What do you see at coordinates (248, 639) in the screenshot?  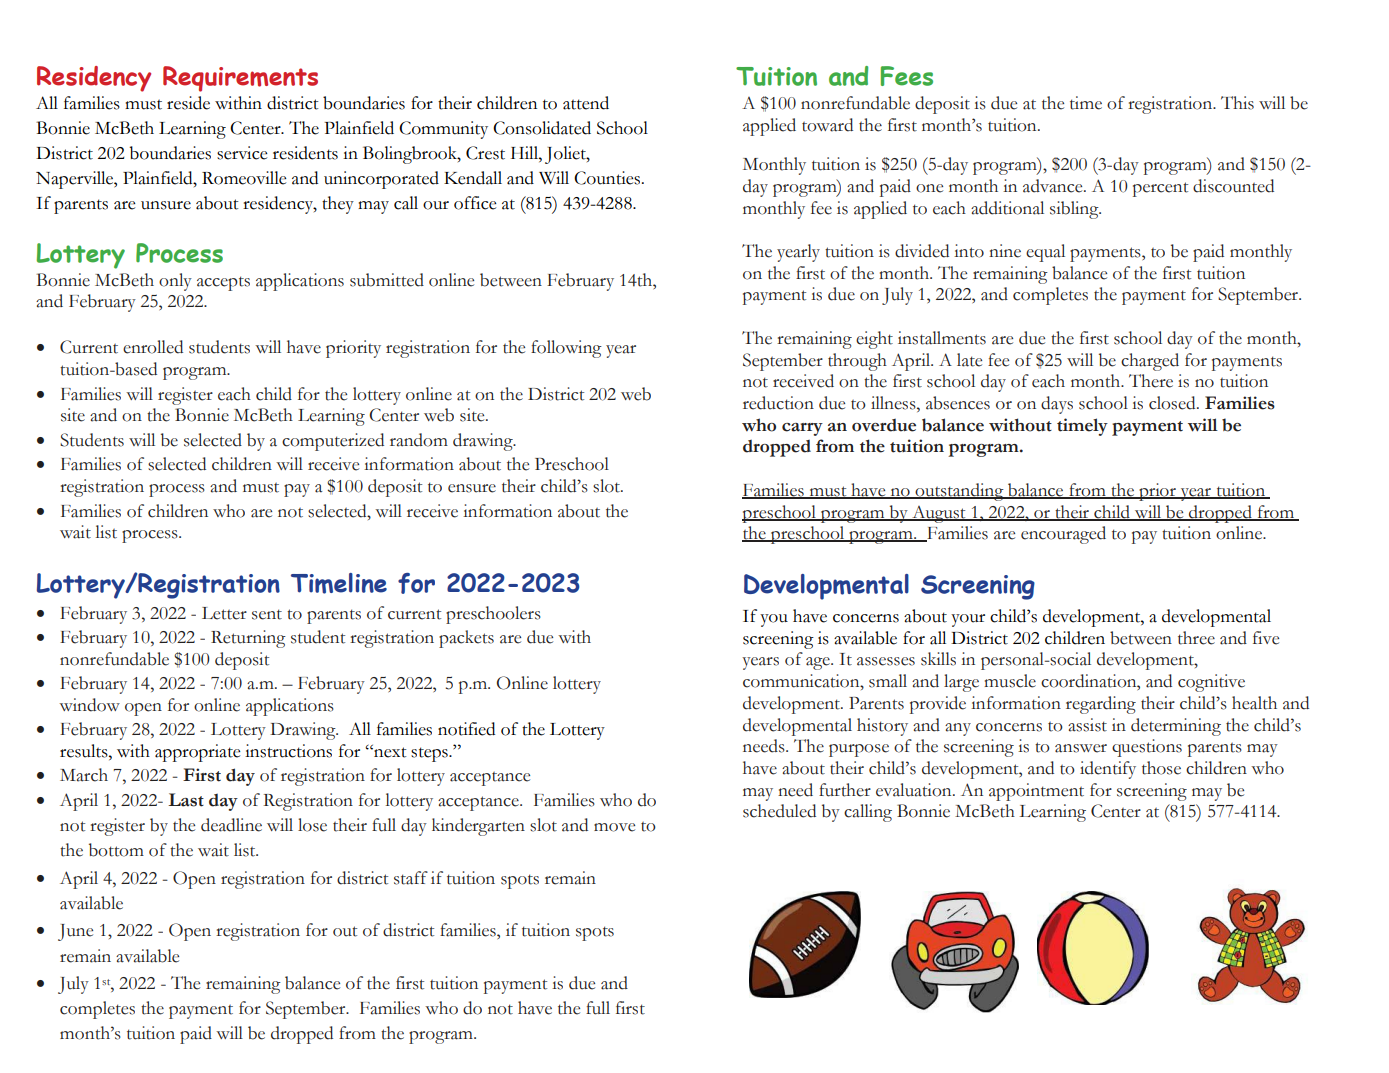 I see `Returning` at bounding box center [248, 639].
